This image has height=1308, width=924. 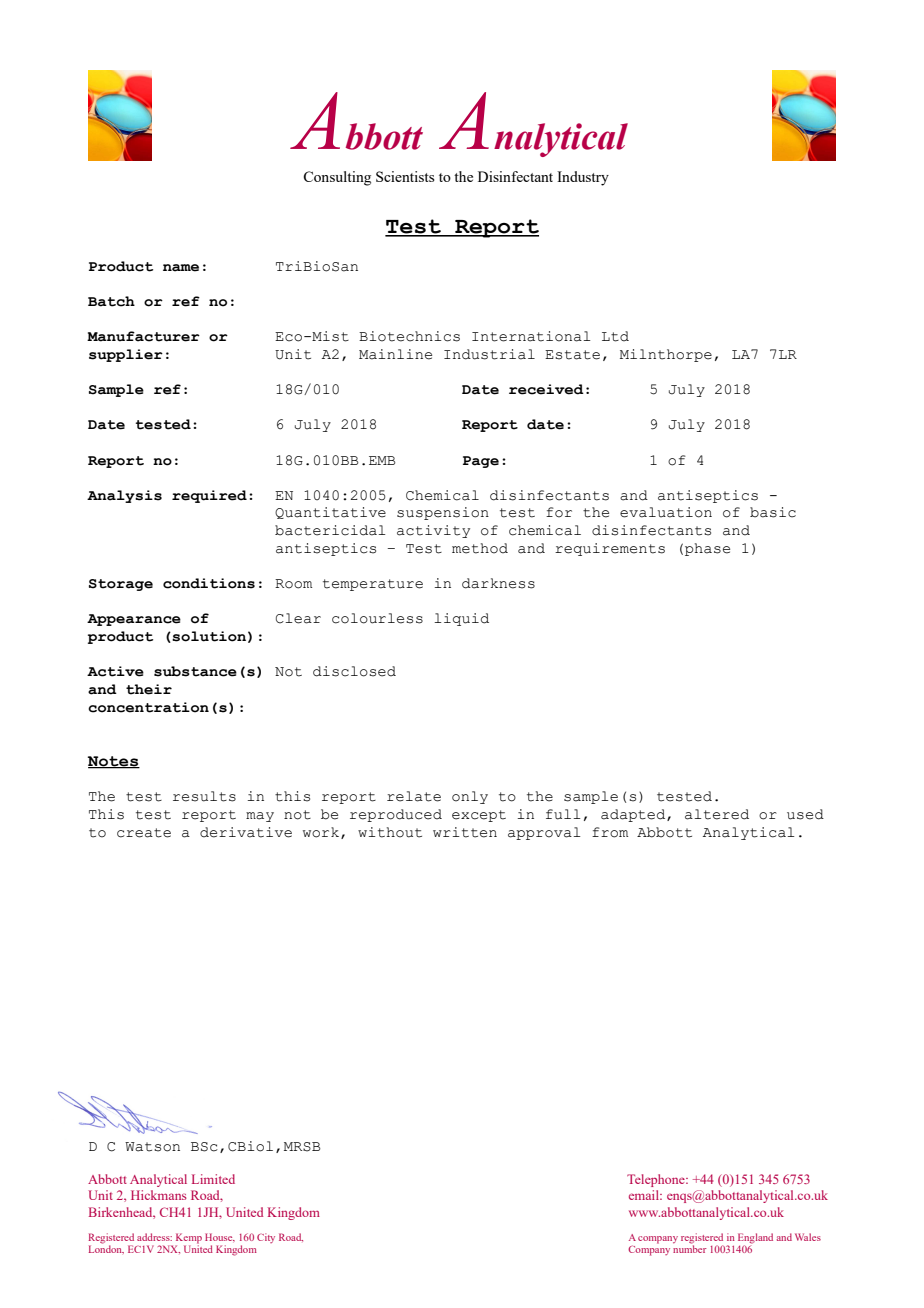 I want to click on from, so click(x=610, y=832).
